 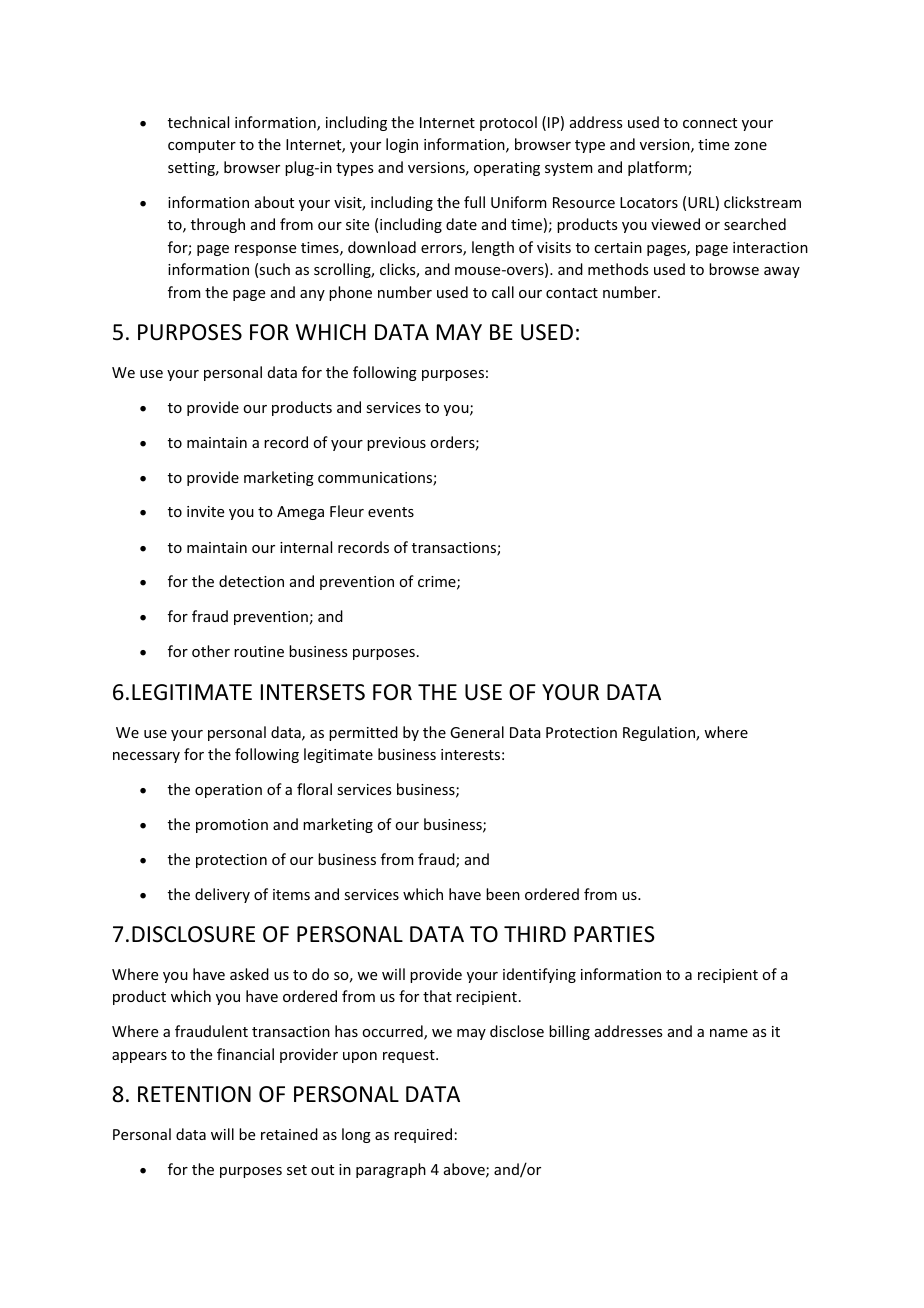 I want to click on RETENTION, so click(x=194, y=1094).
